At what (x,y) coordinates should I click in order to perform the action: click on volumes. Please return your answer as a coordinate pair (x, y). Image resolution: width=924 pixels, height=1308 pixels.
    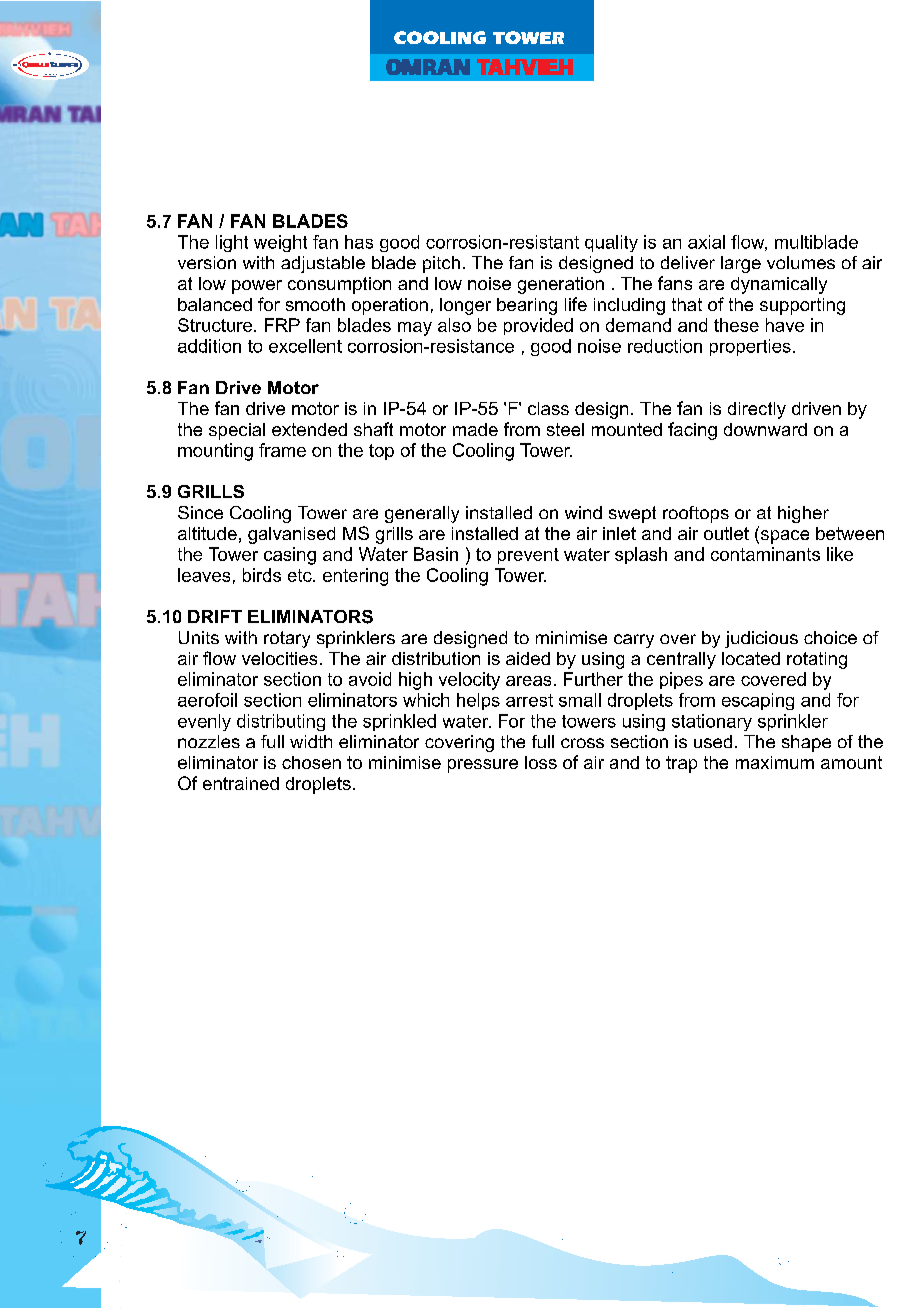
    Looking at the image, I should click on (801, 262).
